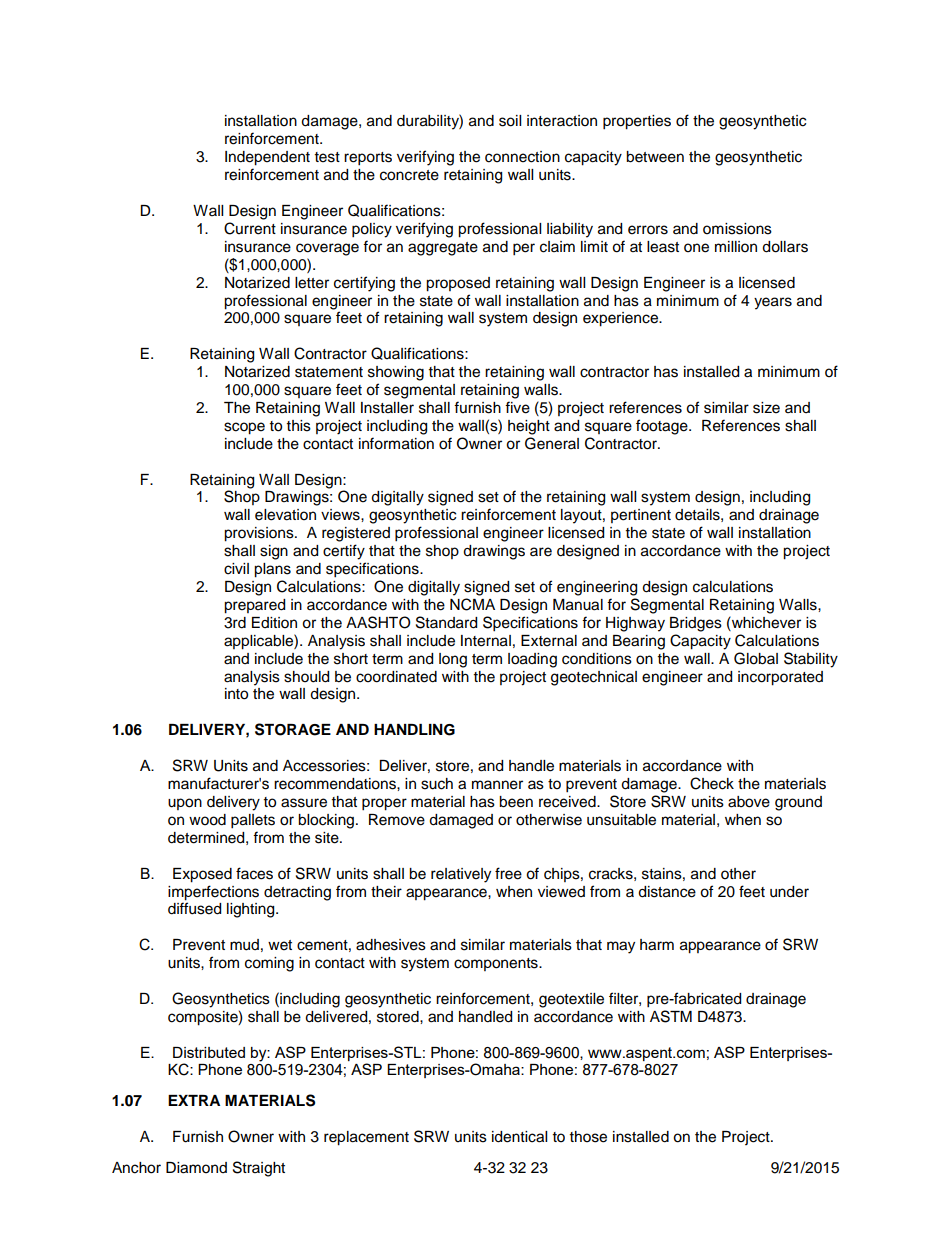  I want to click on between, so click(655, 157).
